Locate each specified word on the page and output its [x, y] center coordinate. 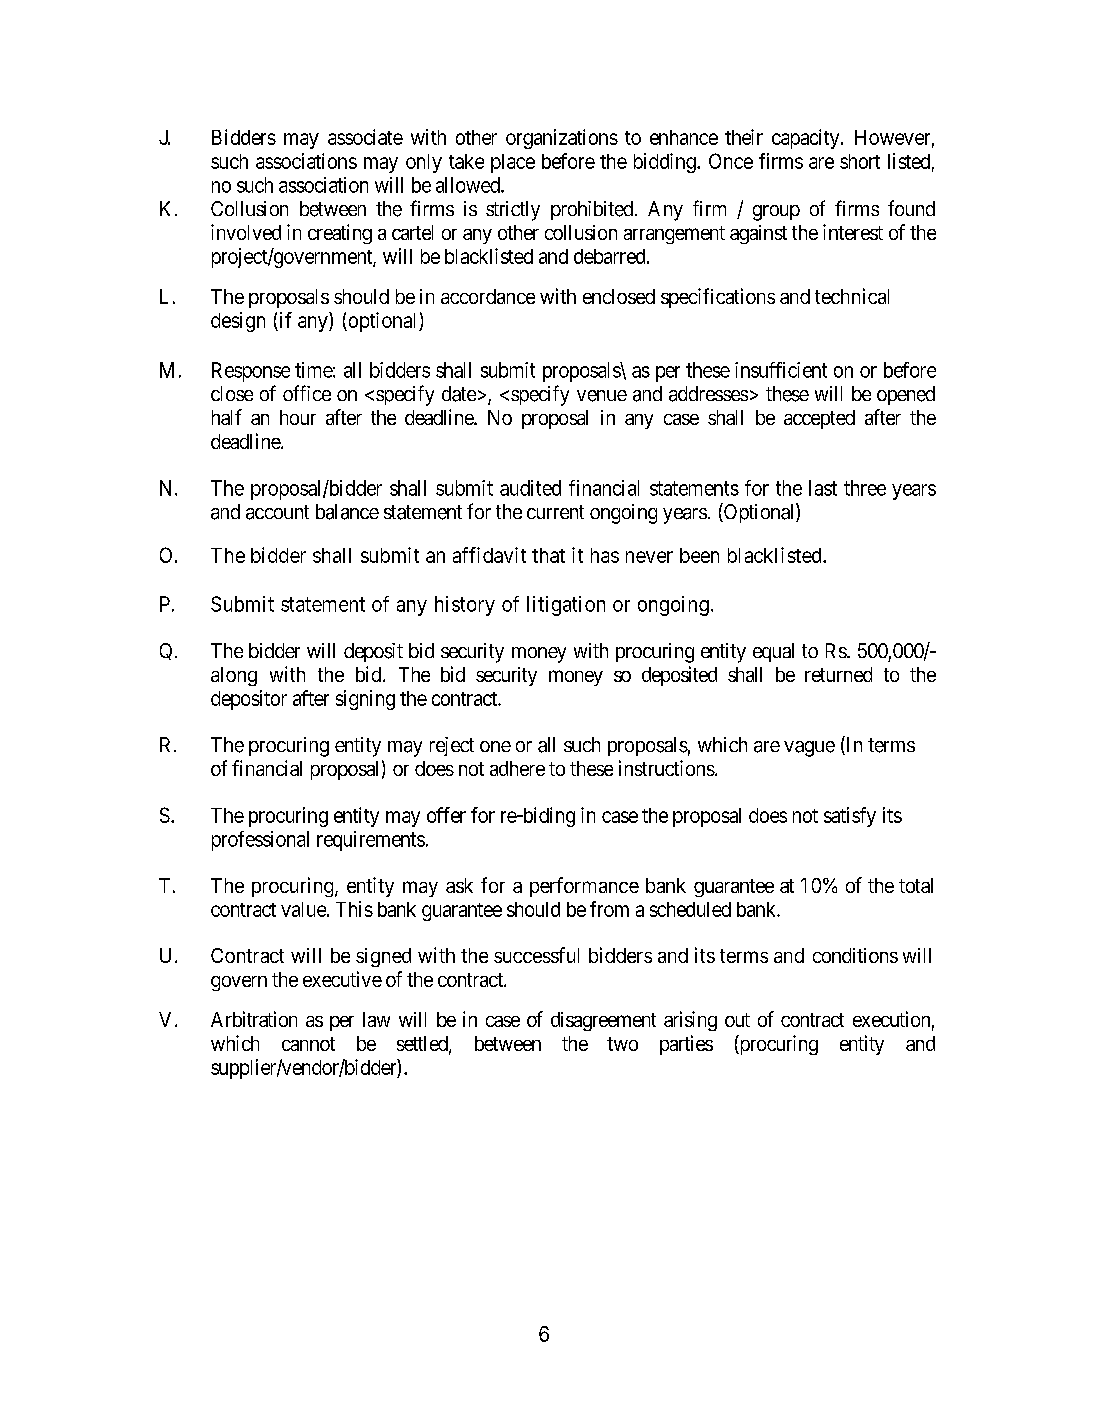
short [860, 161]
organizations [562, 139]
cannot [308, 1044]
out [737, 1020]
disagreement [603, 1021]
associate [365, 137]
